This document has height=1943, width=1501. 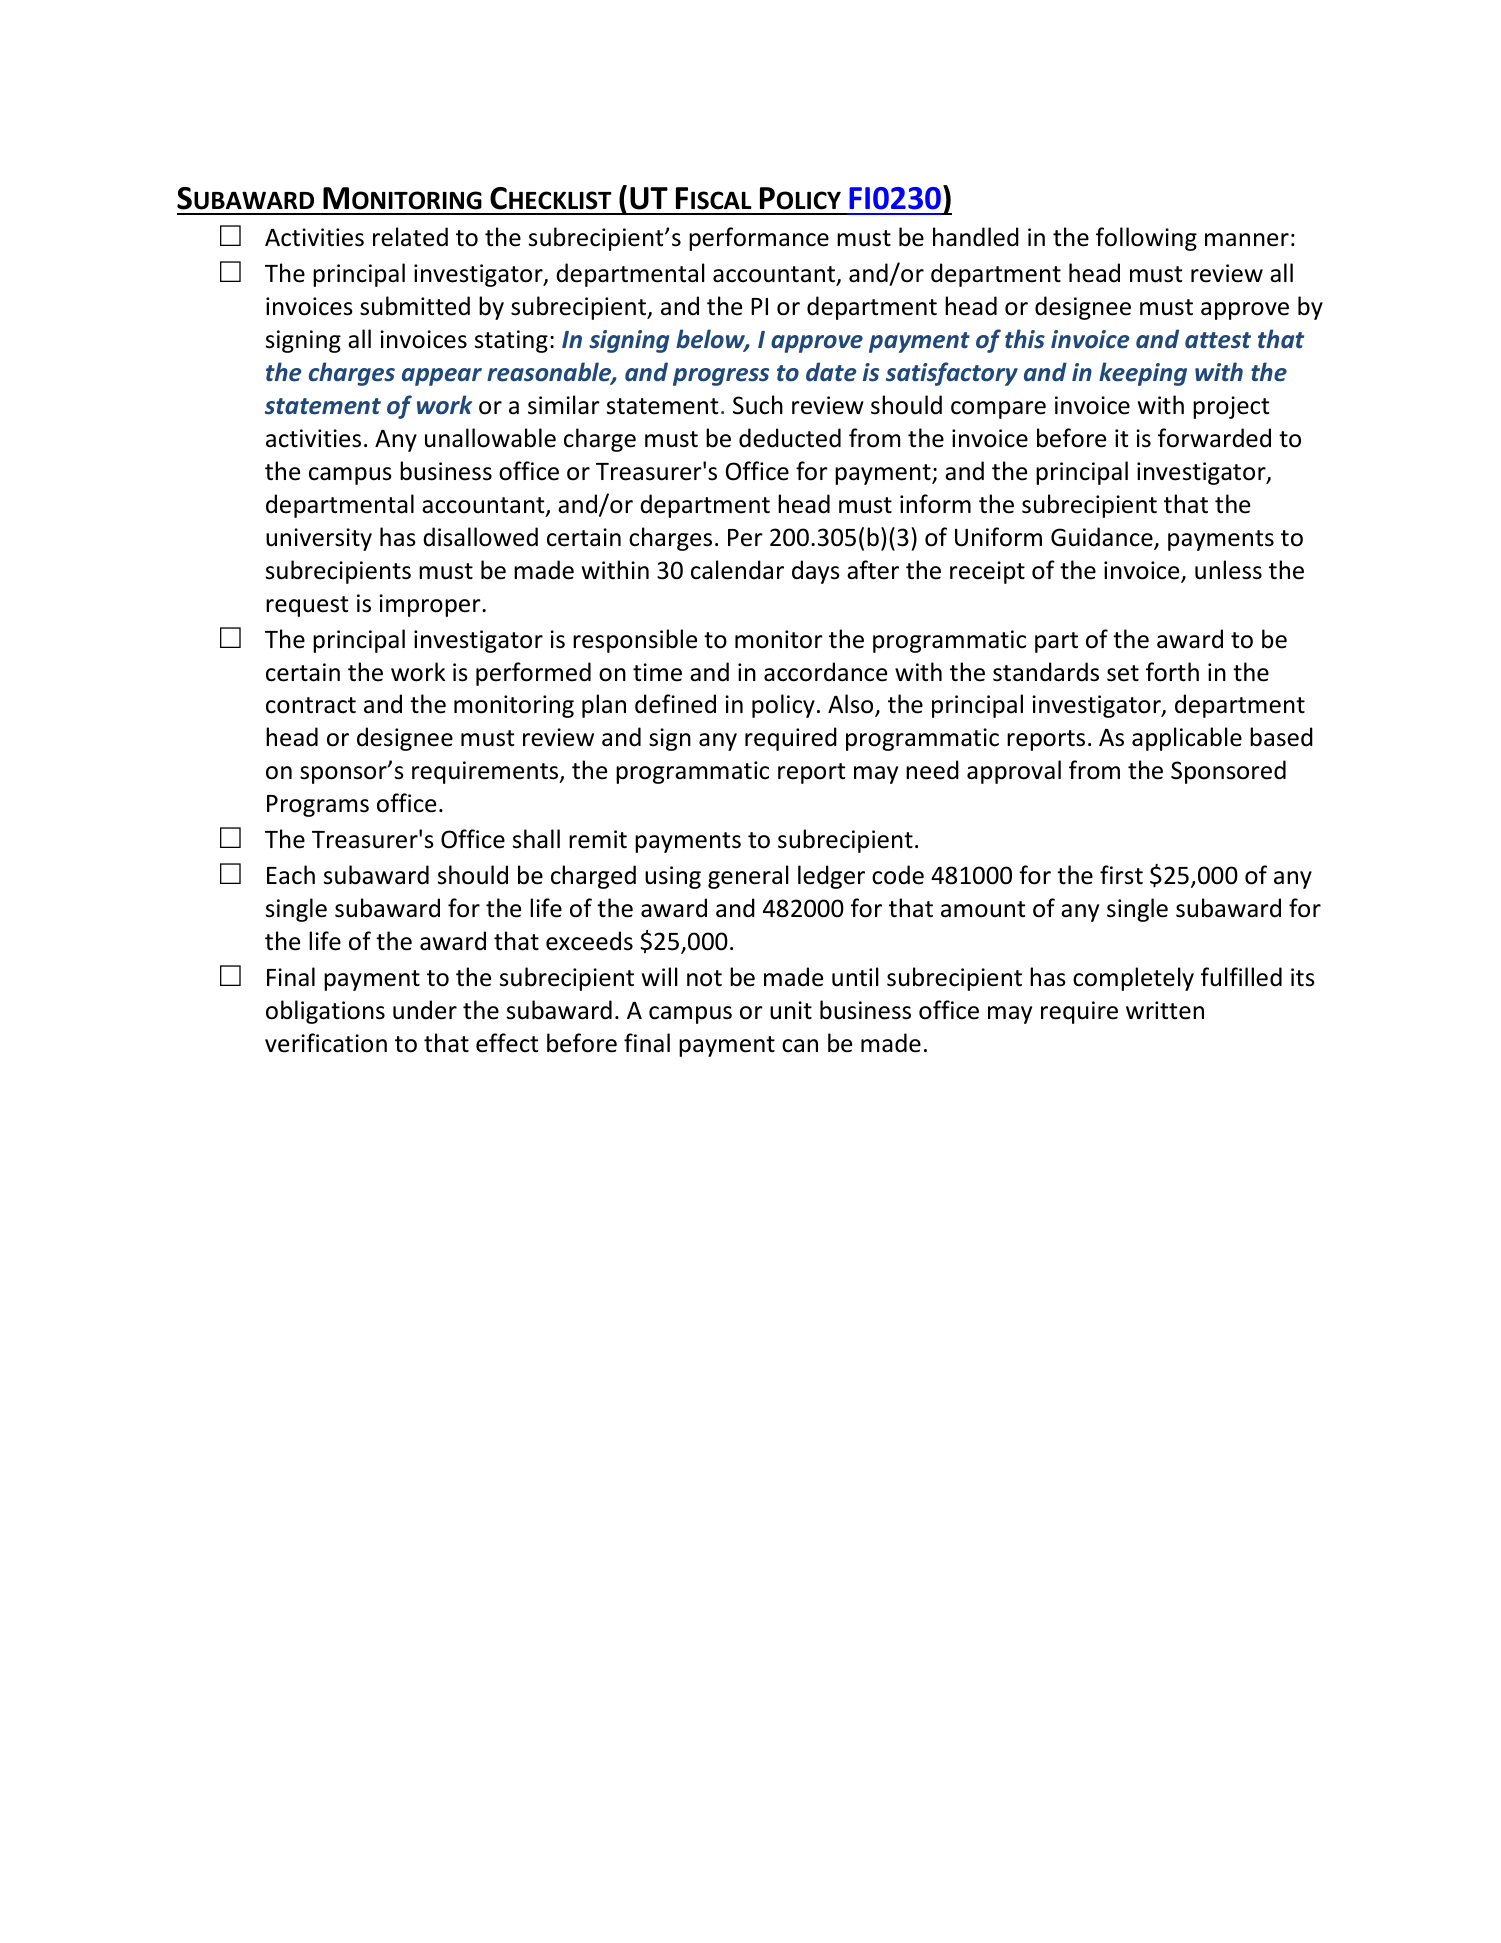 I want to click on related, so click(x=410, y=237).
